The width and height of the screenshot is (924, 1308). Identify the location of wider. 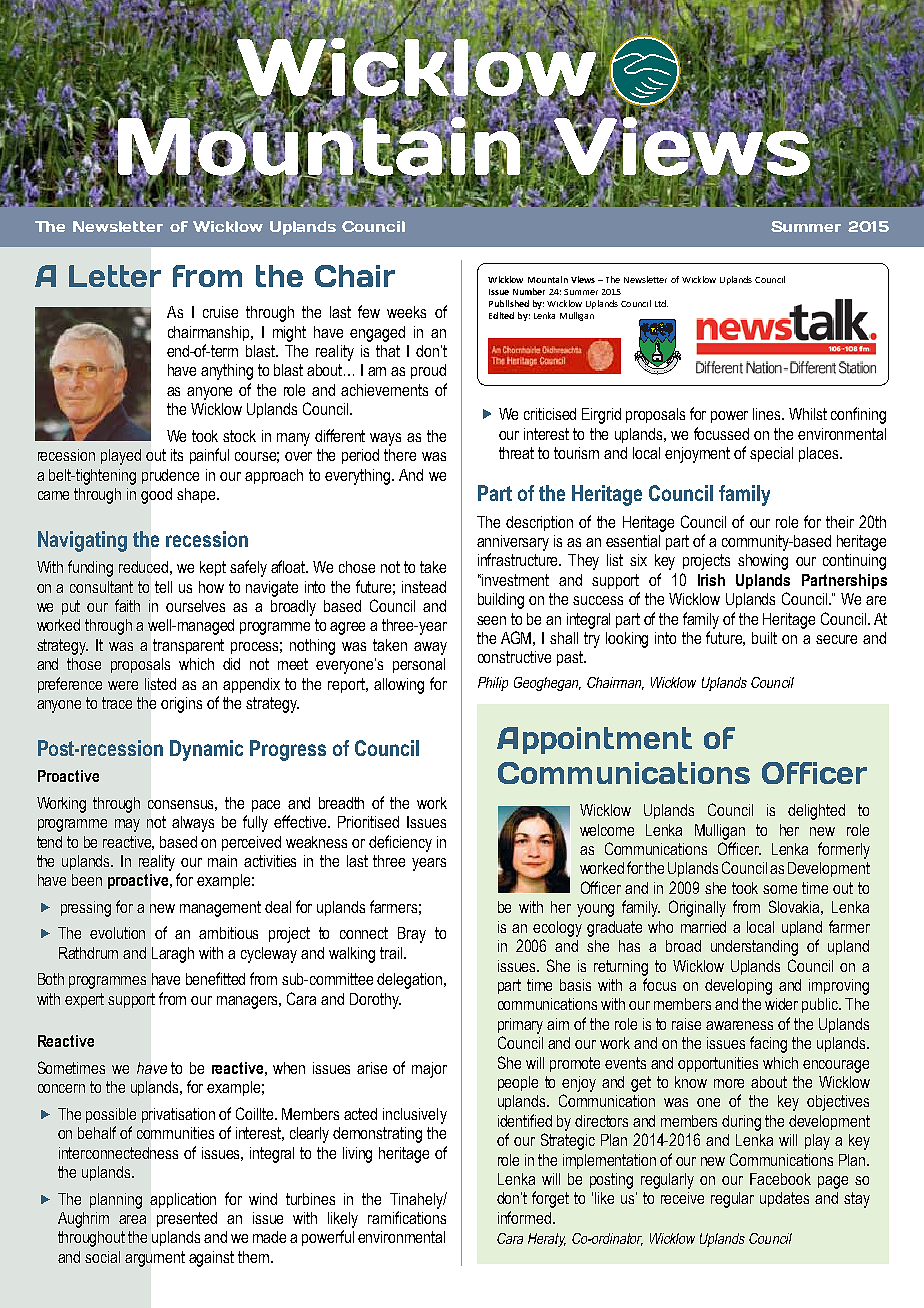
(781, 1004).
